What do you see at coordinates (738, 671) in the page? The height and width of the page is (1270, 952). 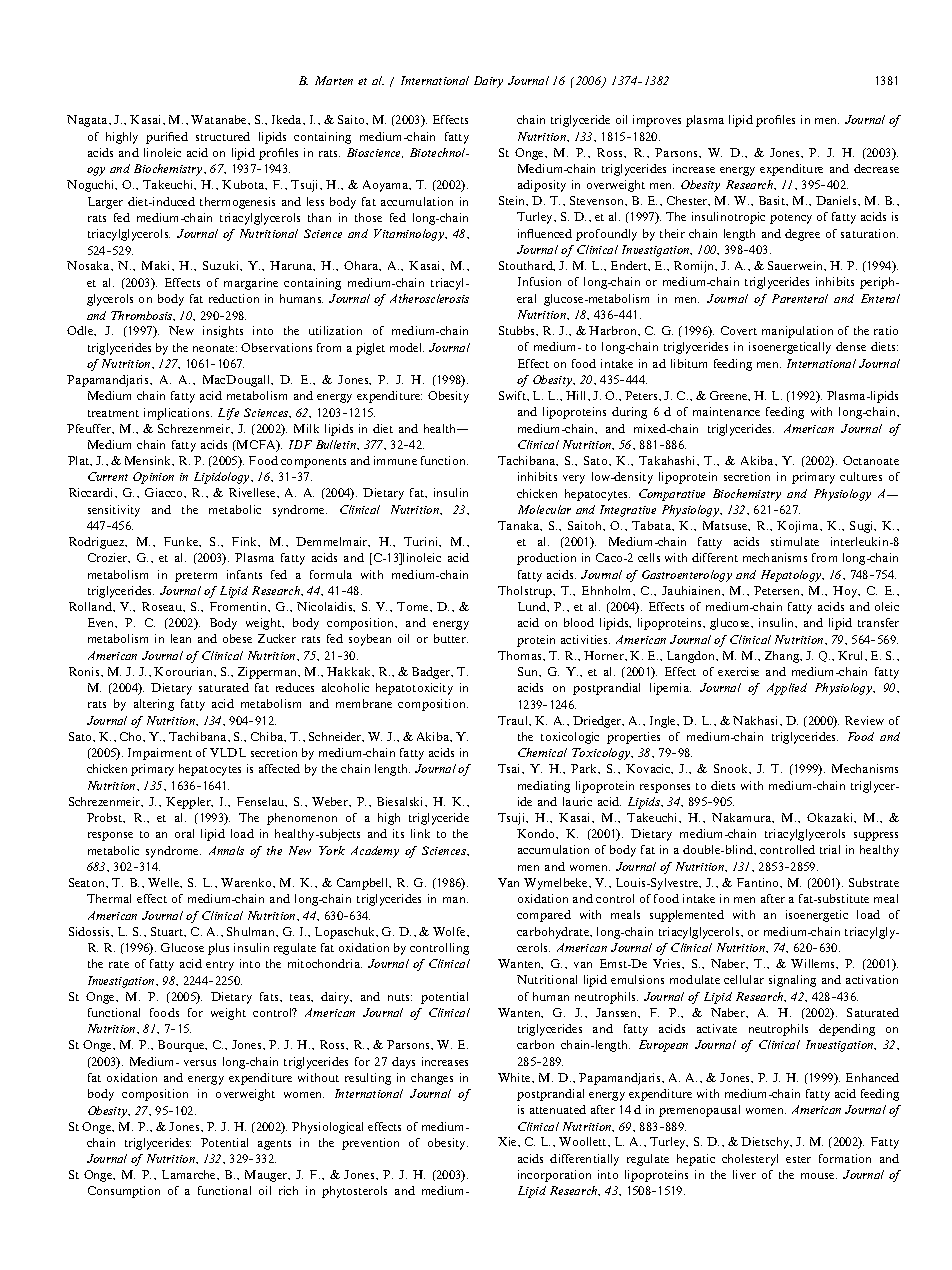 I see `exercise` at bounding box center [738, 671].
